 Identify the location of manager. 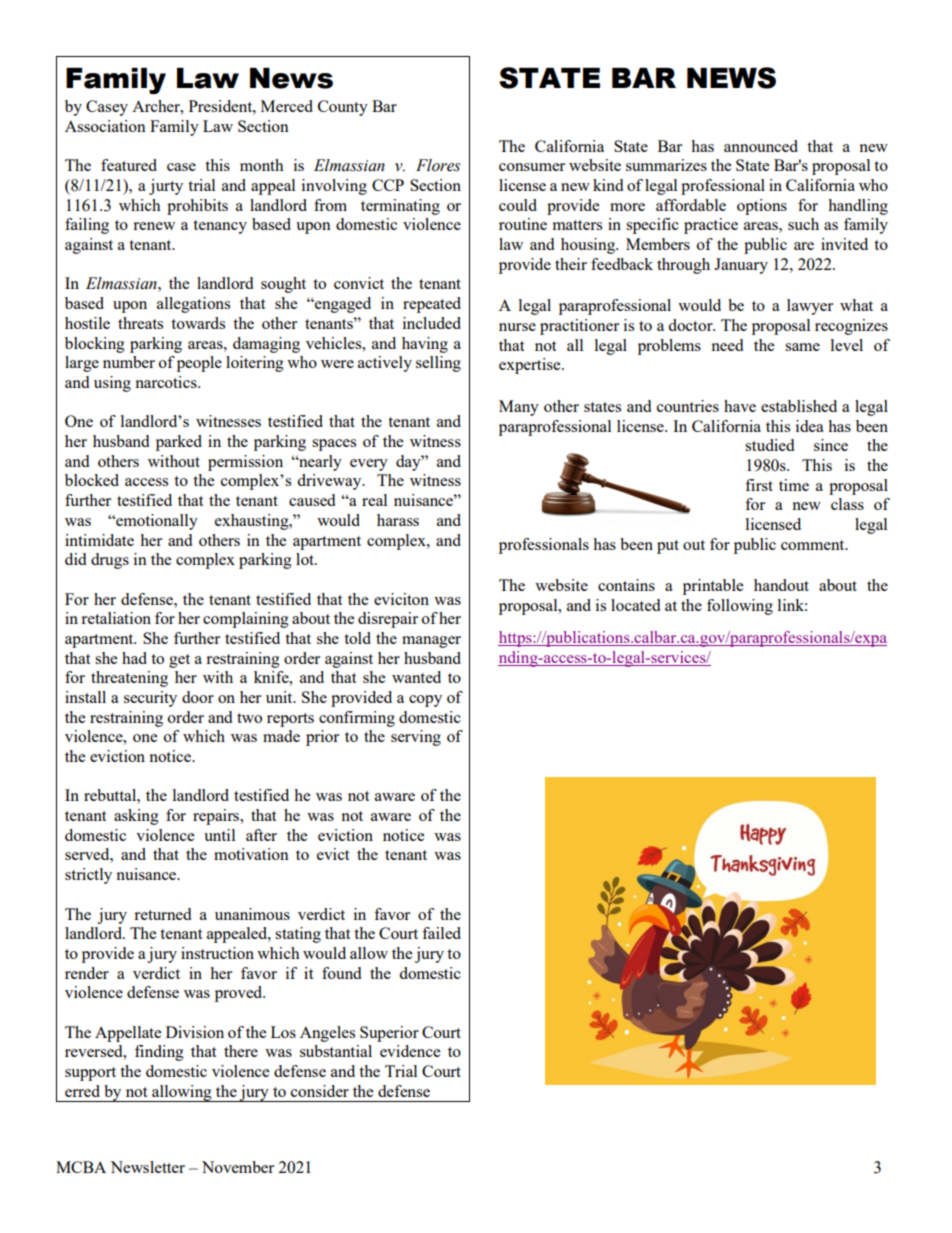
(431, 642).
